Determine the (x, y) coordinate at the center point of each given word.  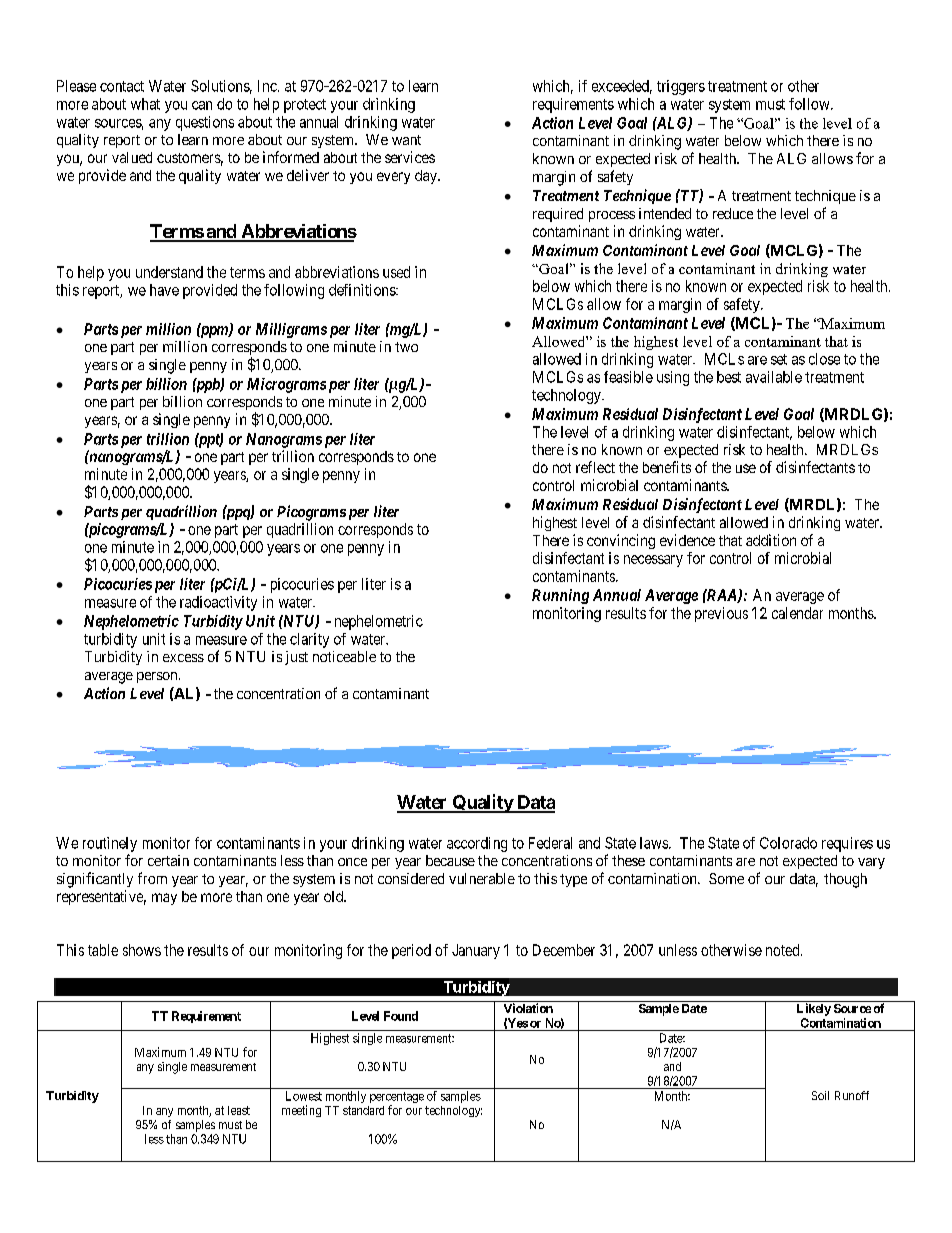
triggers (681, 87)
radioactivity (218, 603)
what (145, 104)
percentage (397, 1099)
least (239, 1110)
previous (721, 614)
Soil (820, 1095)
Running (560, 596)
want (406, 140)
